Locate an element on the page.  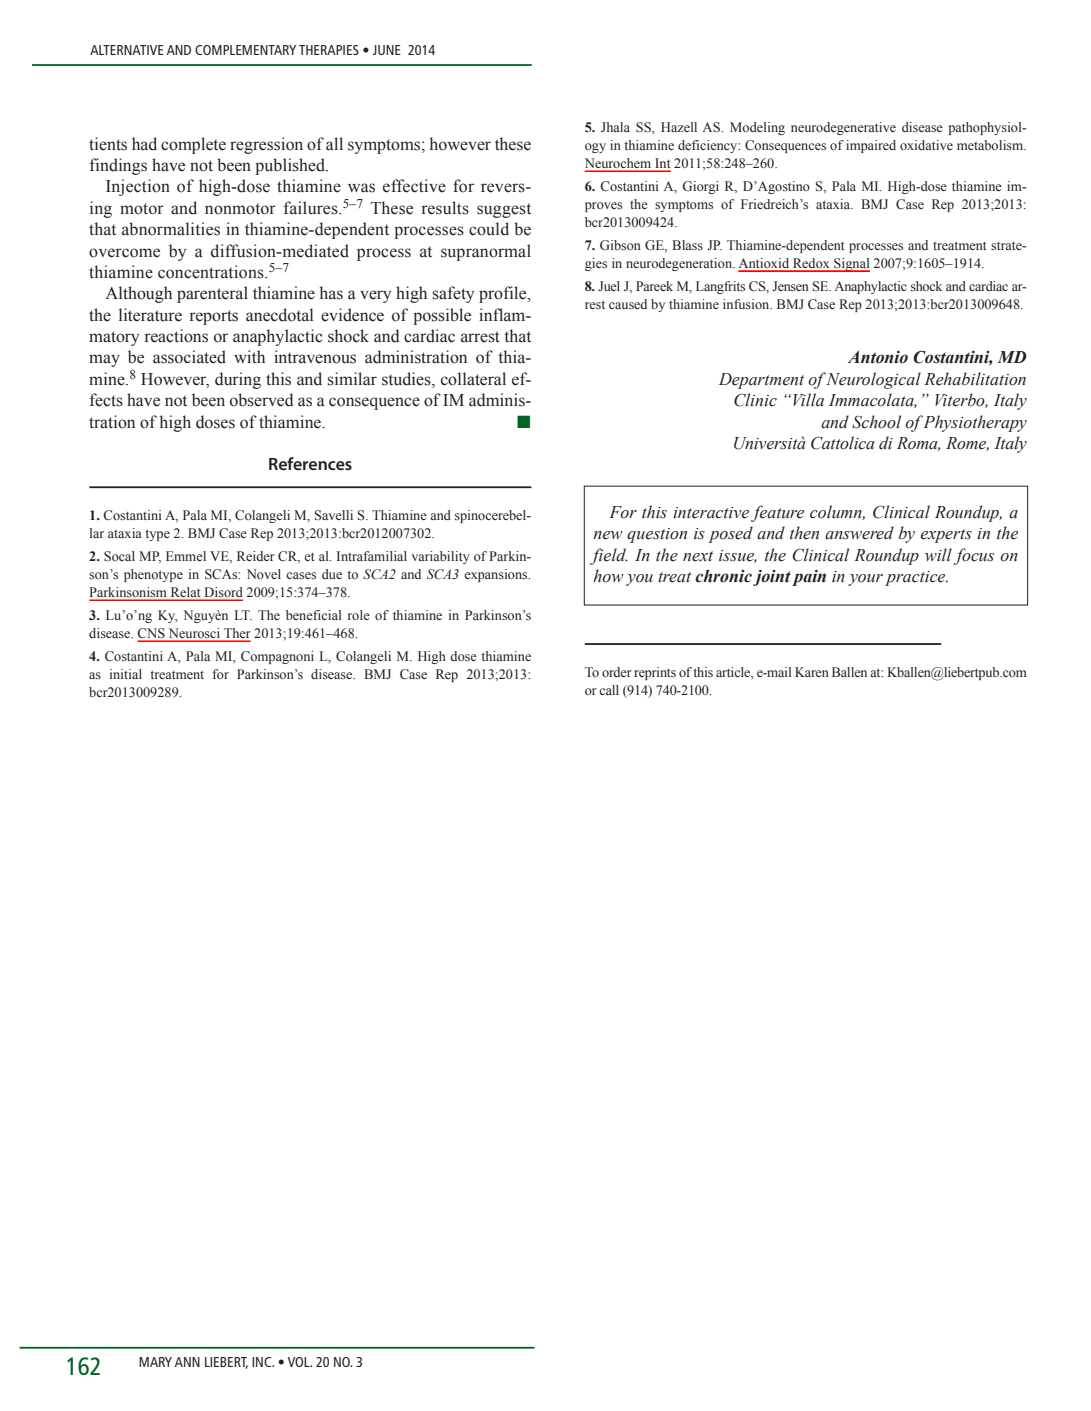
Karen is located at coordinates (812, 672).
